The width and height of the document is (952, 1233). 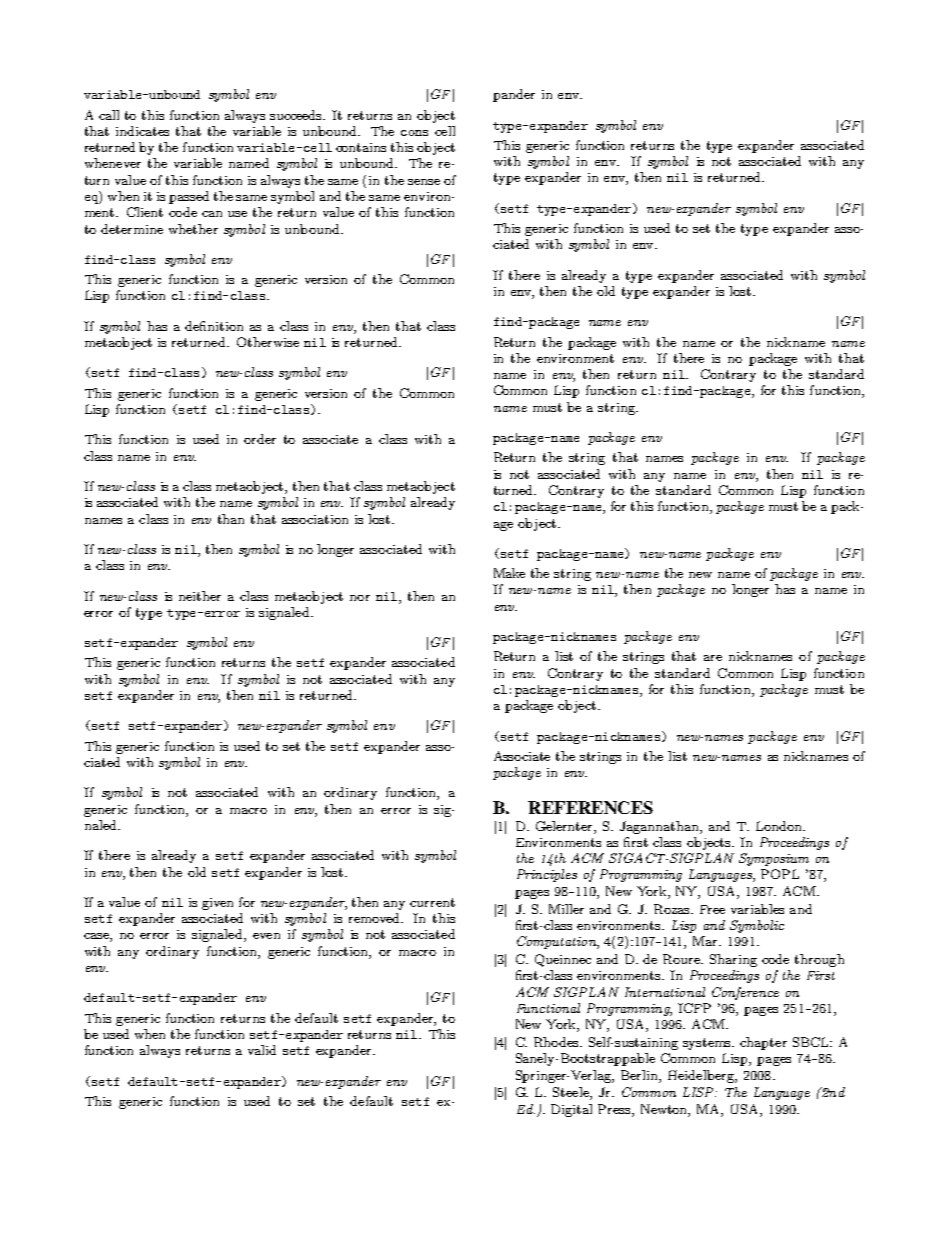 I want to click on Rhodes, so click(x=558, y=1042).
